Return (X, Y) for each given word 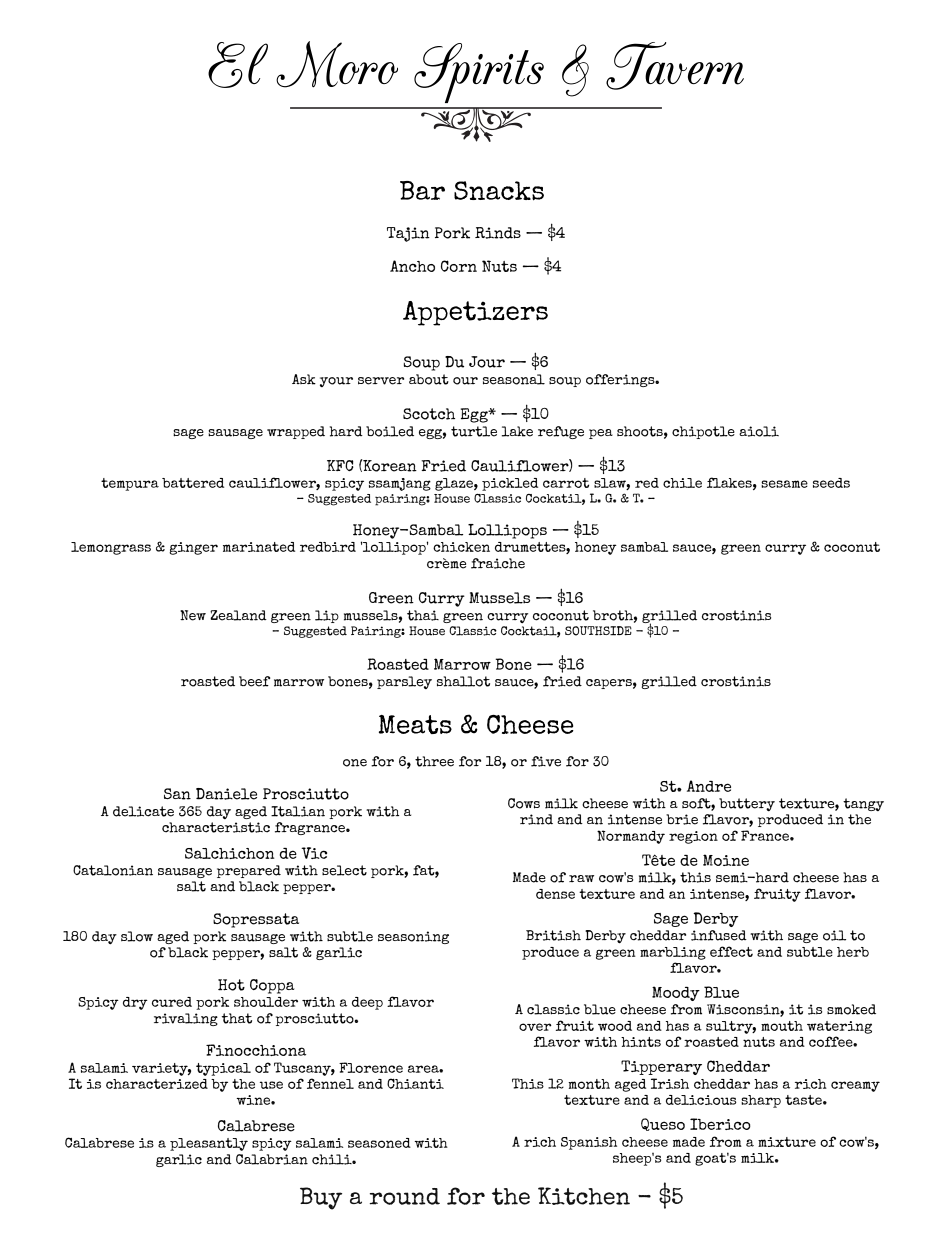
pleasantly (209, 1144)
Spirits (479, 73)
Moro (337, 64)
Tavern (675, 66)
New (193, 615)
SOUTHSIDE (598, 631)
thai (423, 615)
